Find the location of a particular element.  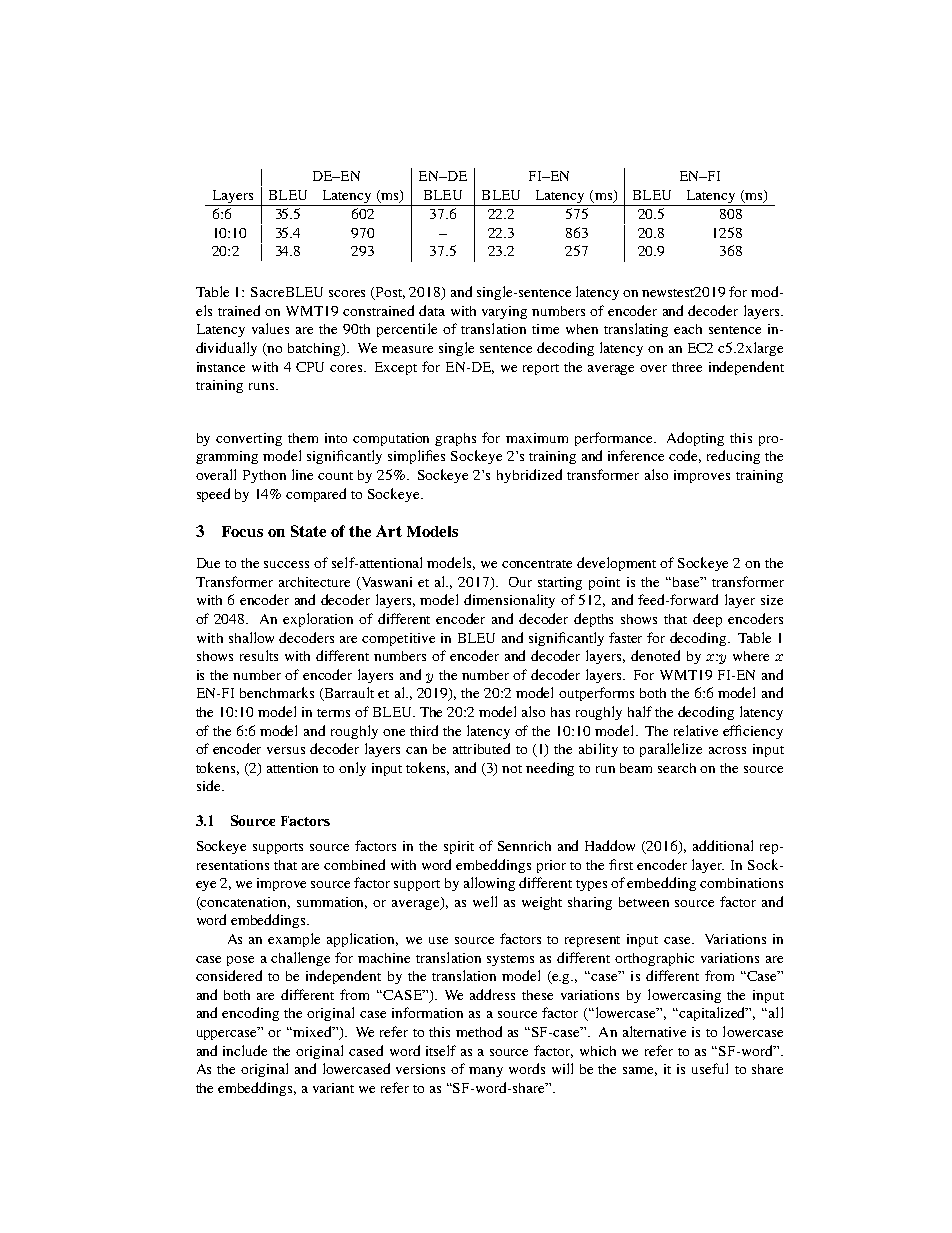

benchmarks is located at coordinates (277, 692).
